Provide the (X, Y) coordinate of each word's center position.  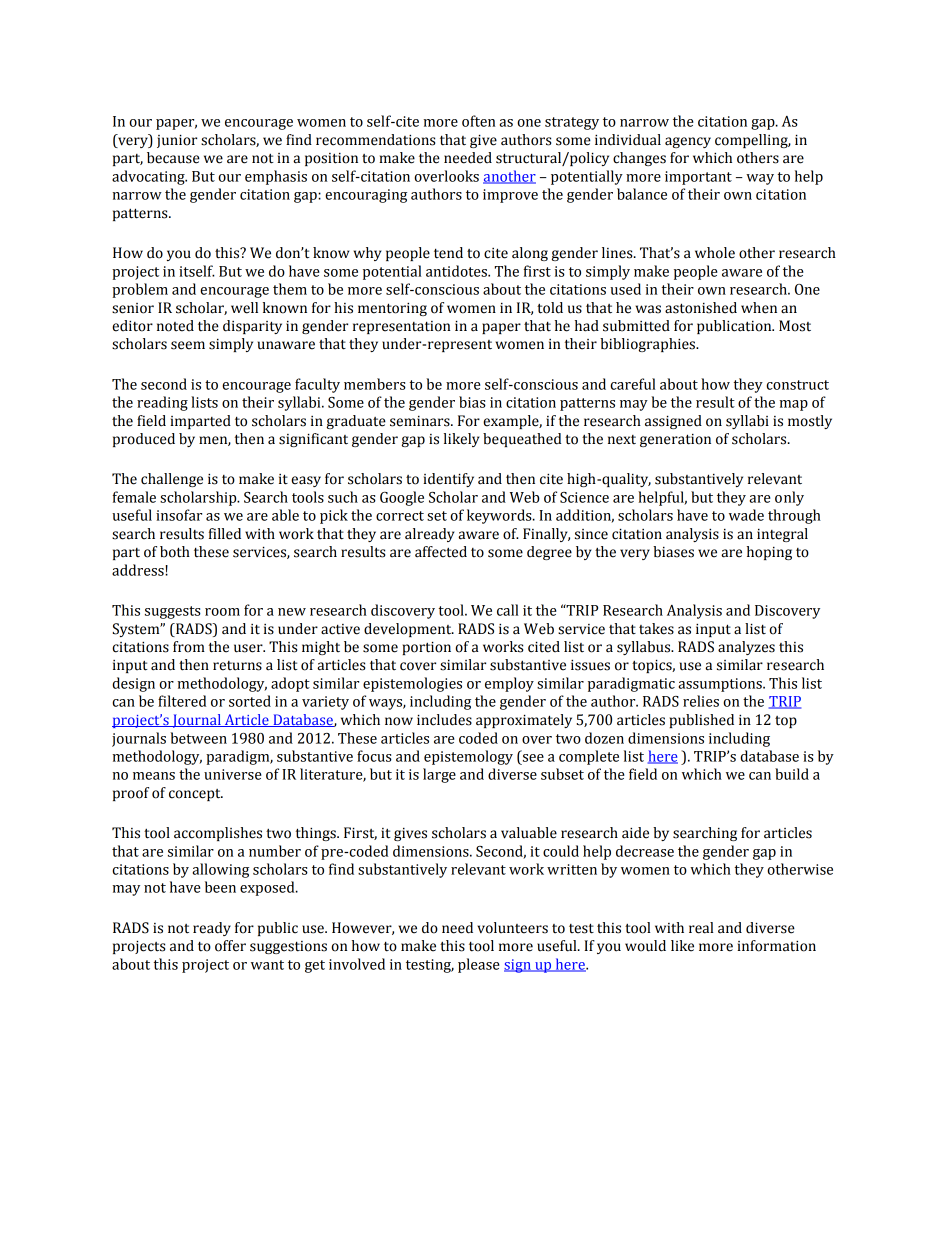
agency (688, 142)
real (701, 928)
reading (162, 403)
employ (509, 684)
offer (230, 946)
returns (237, 666)
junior (177, 141)
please (479, 965)
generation (675, 440)
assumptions (721, 685)
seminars (421, 421)
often (478, 121)
